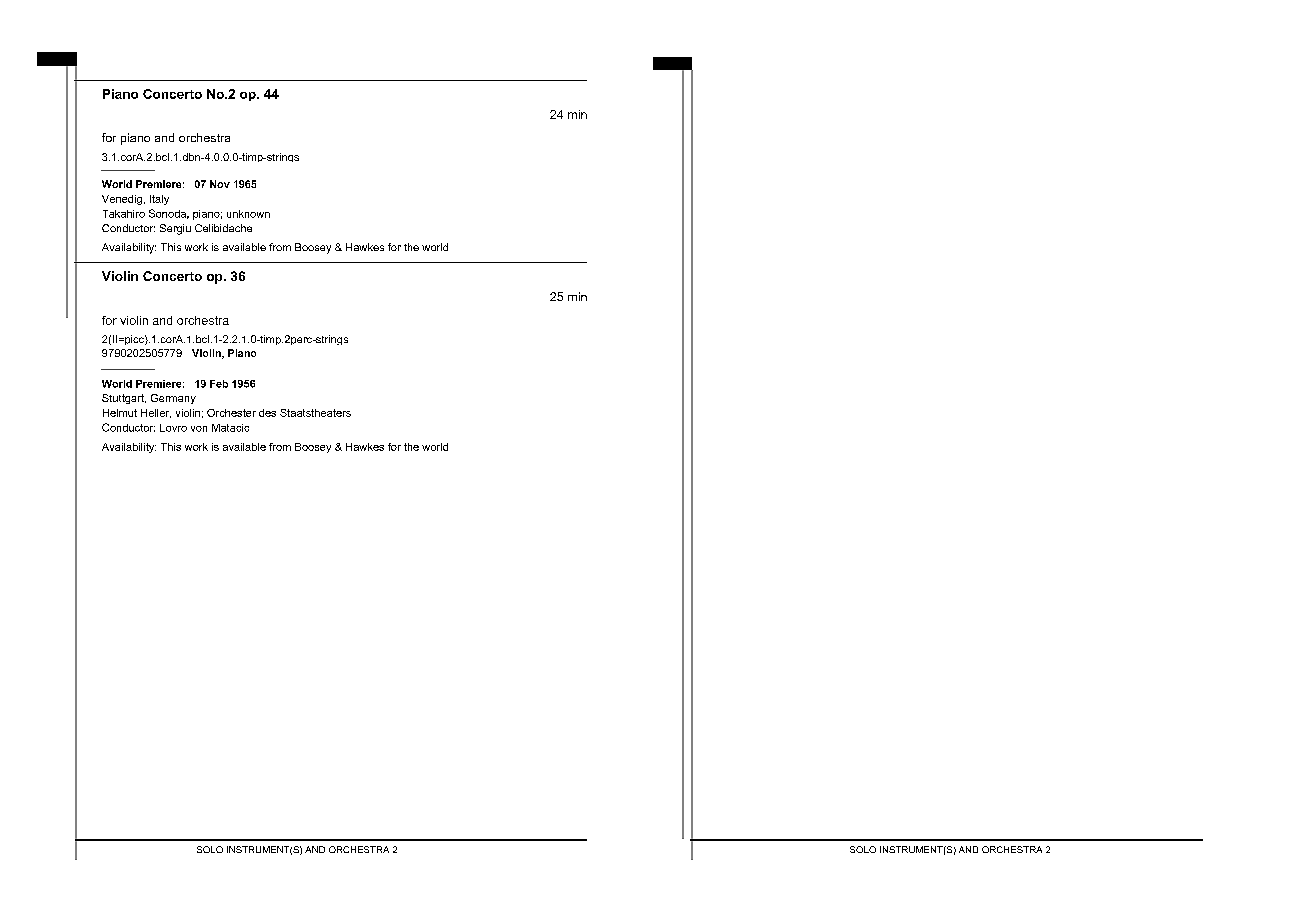 Image resolution: width=1307 pixels, height=924 pixels. I want to click on Stuttgart, so click(124, 399).
